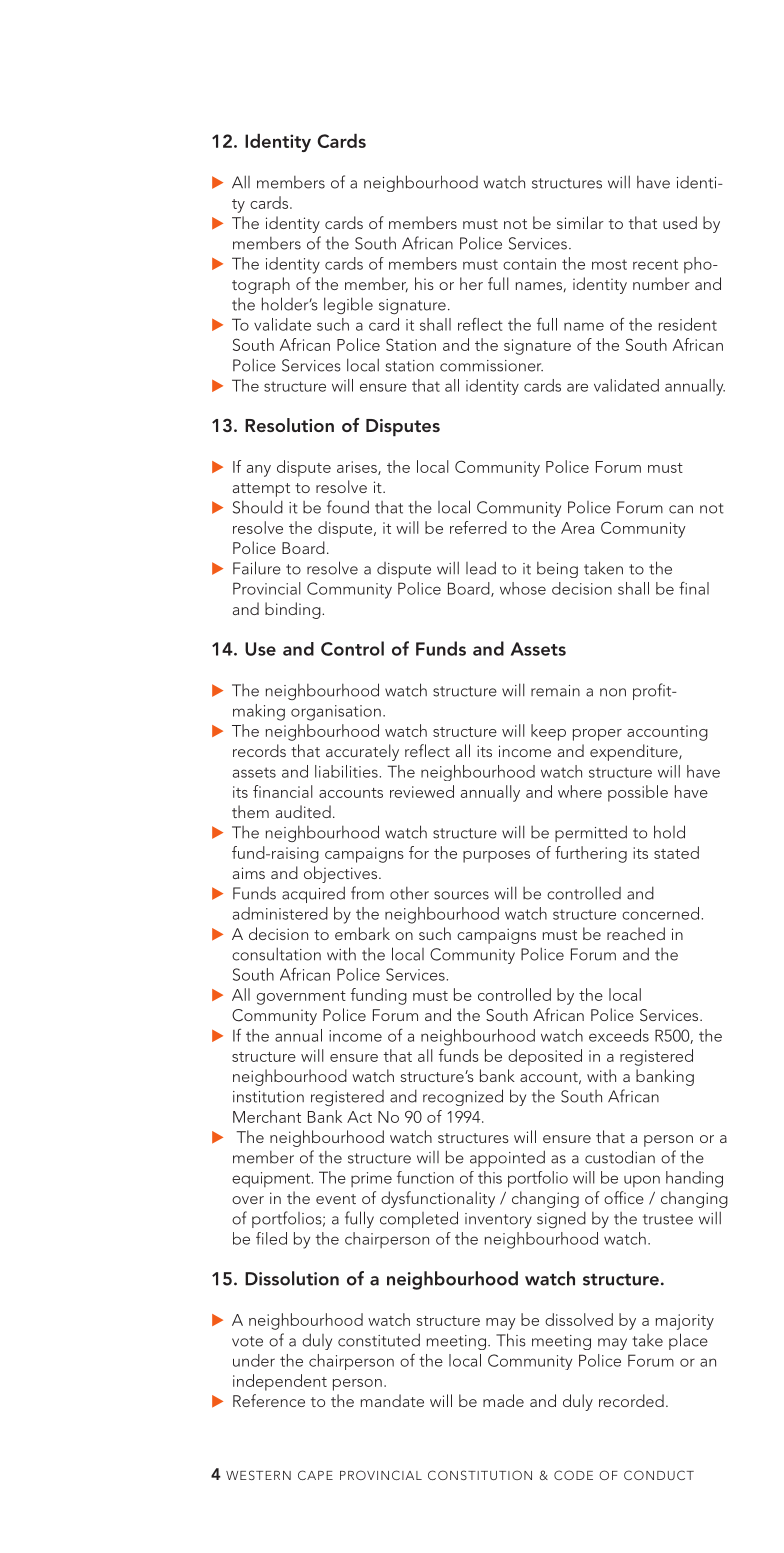  I want to click on audited, so click(303, 811).
